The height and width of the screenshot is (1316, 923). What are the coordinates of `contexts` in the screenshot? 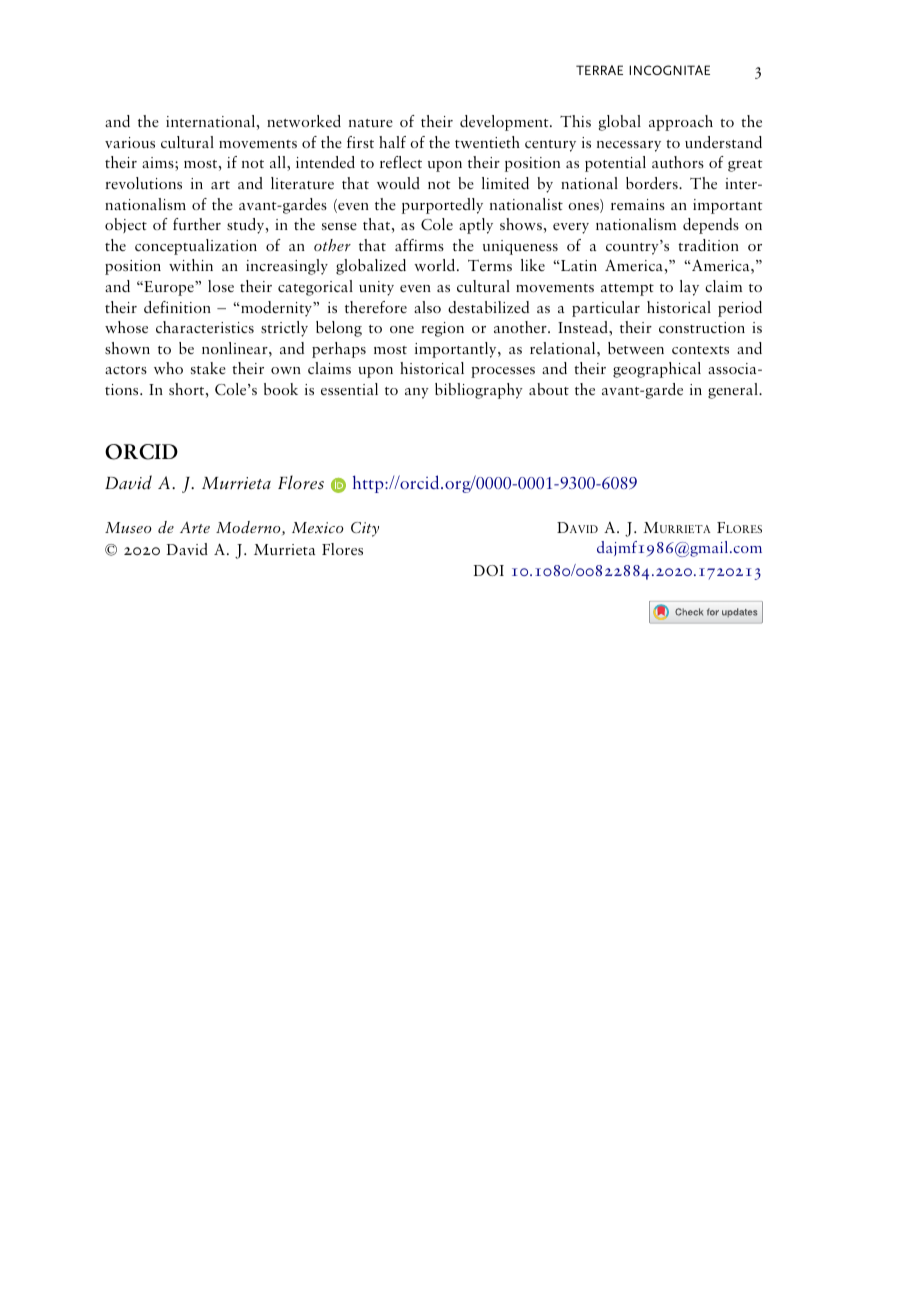 It's located at (700, 350).
